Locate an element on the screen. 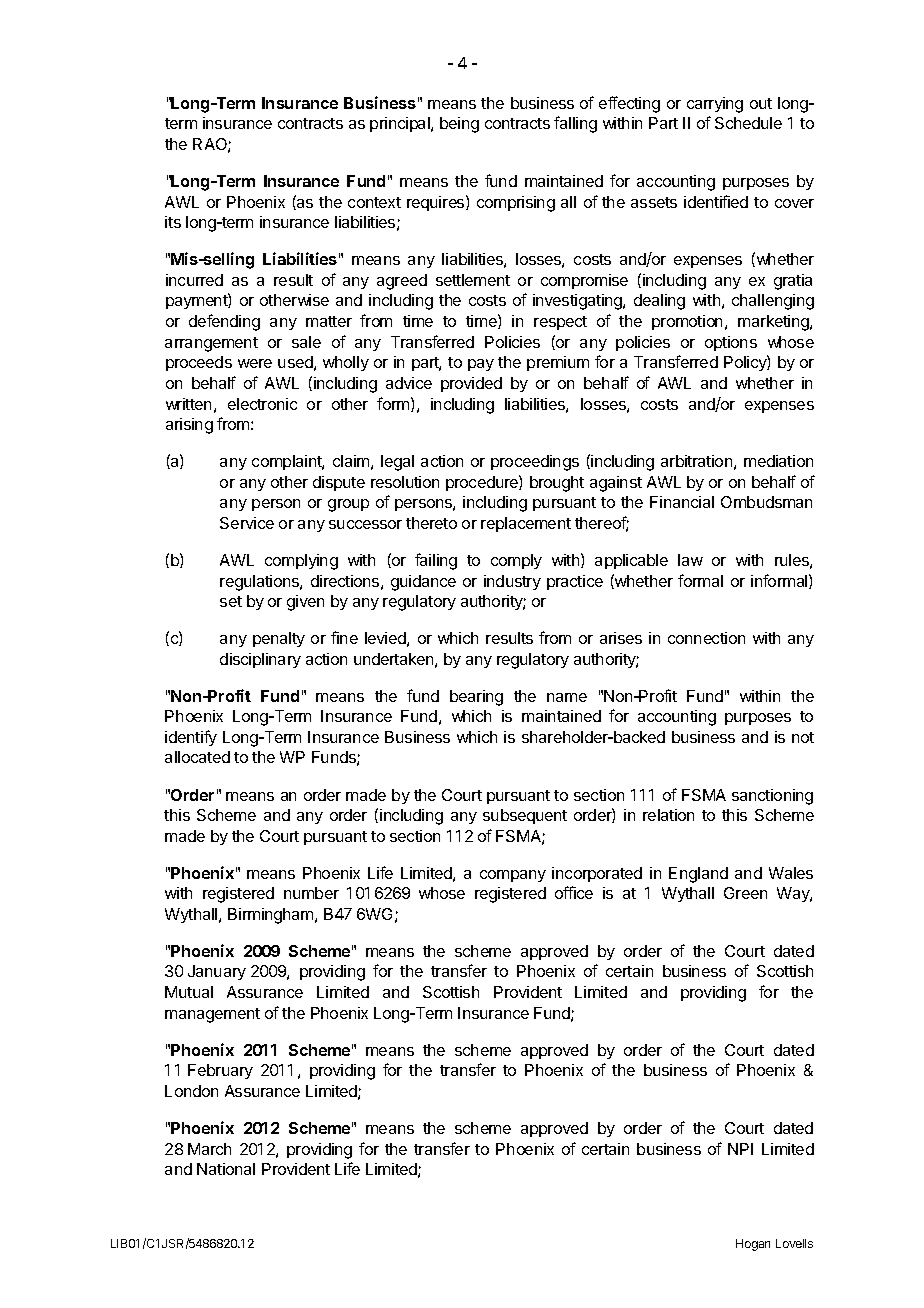 The width and height of the screenshot is (924, 1308). its is located at coordinates (173, 222).
